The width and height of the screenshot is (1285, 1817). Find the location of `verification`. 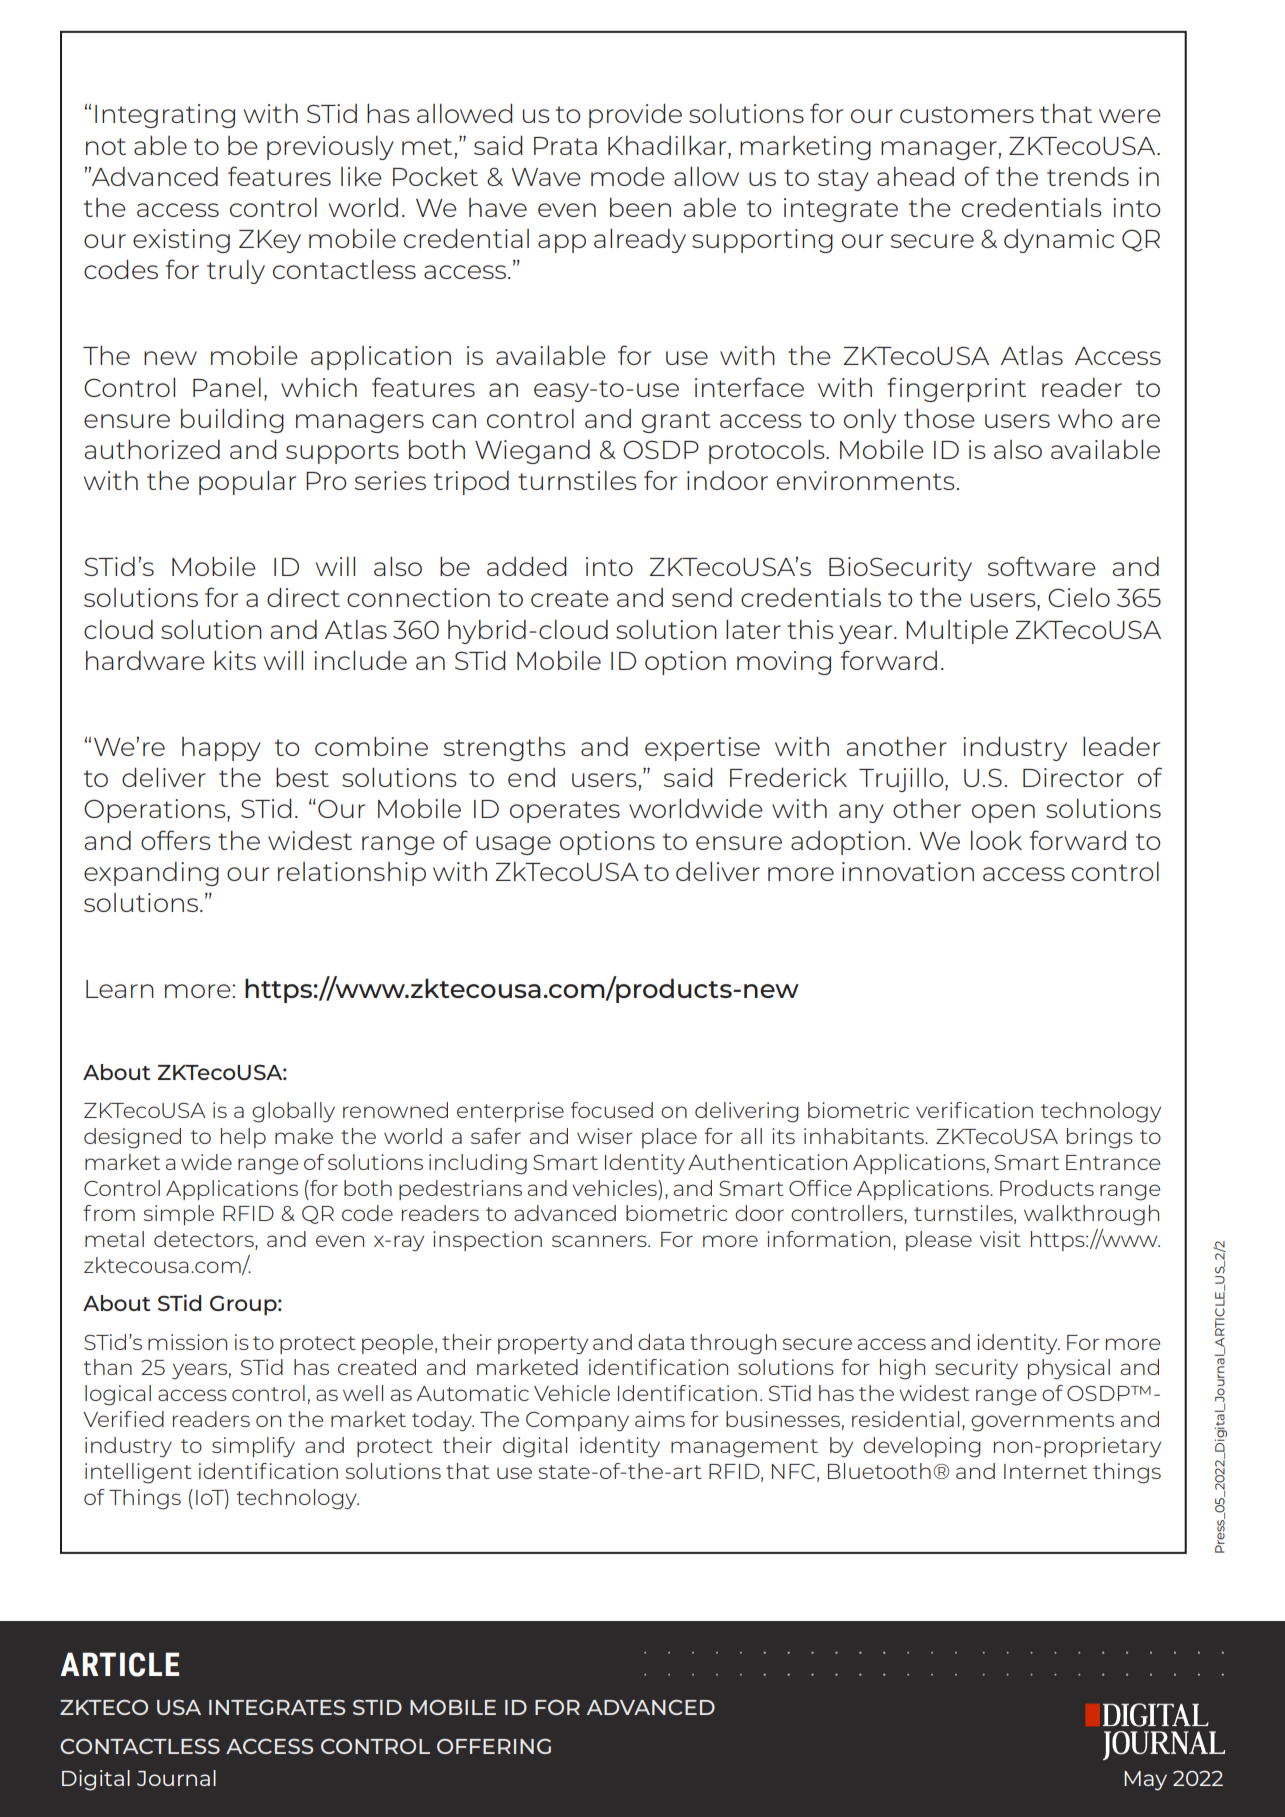

verification is located at coordinates (974, 1110).
